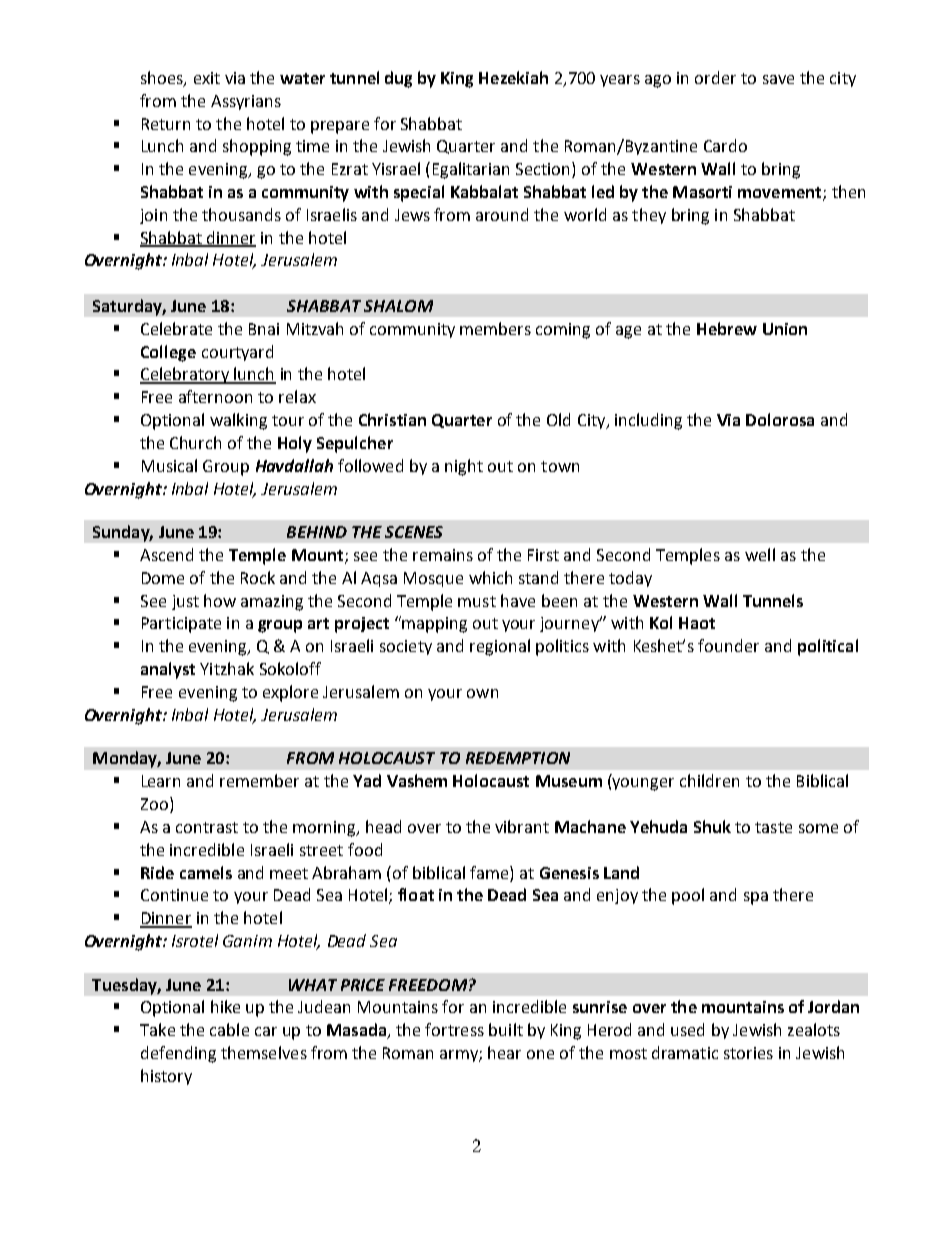 Image resolution: width=952 pixels, height=1233 pixels. I want to click on taste, so click(773, 827).
